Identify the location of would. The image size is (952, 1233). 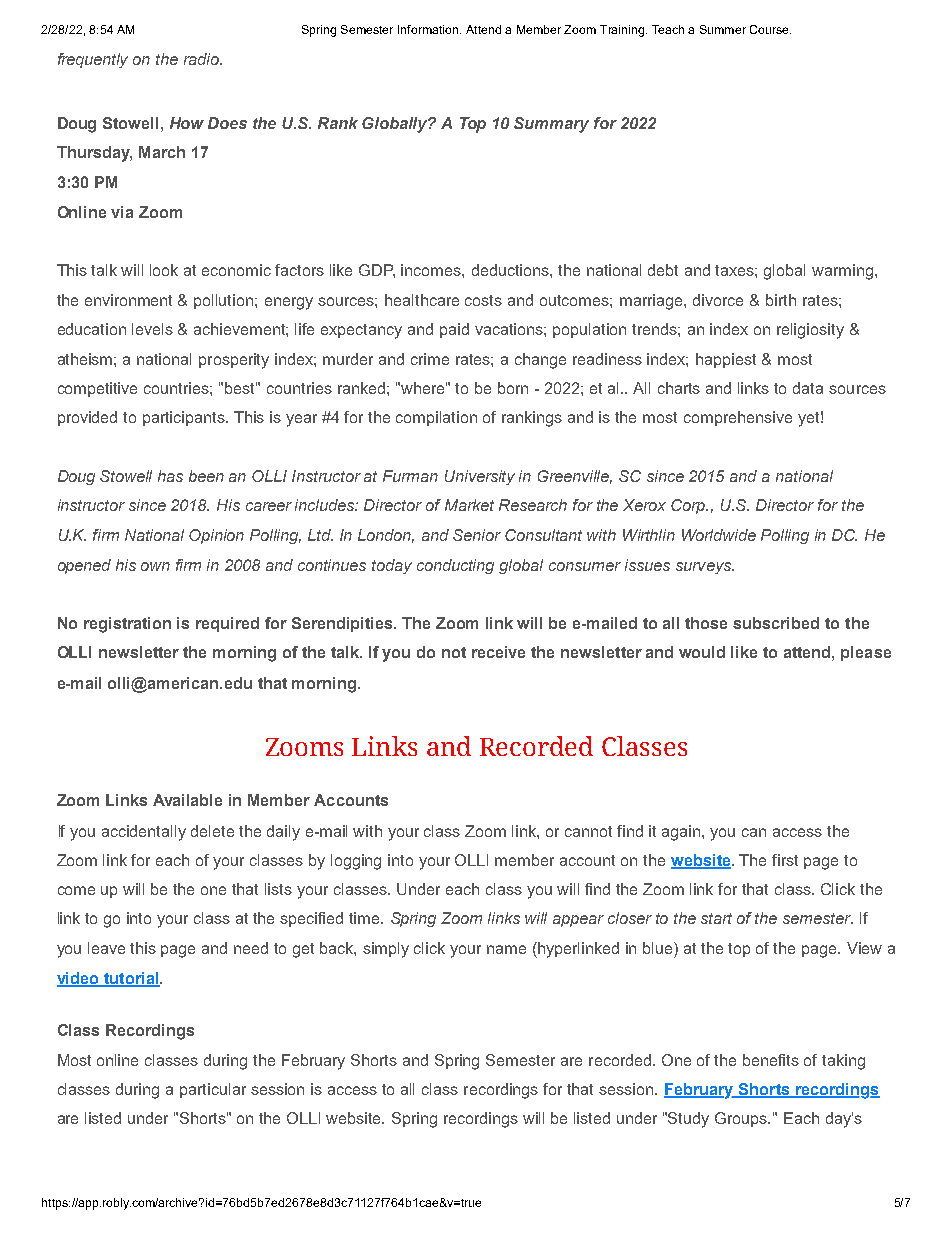
(702, 652).
